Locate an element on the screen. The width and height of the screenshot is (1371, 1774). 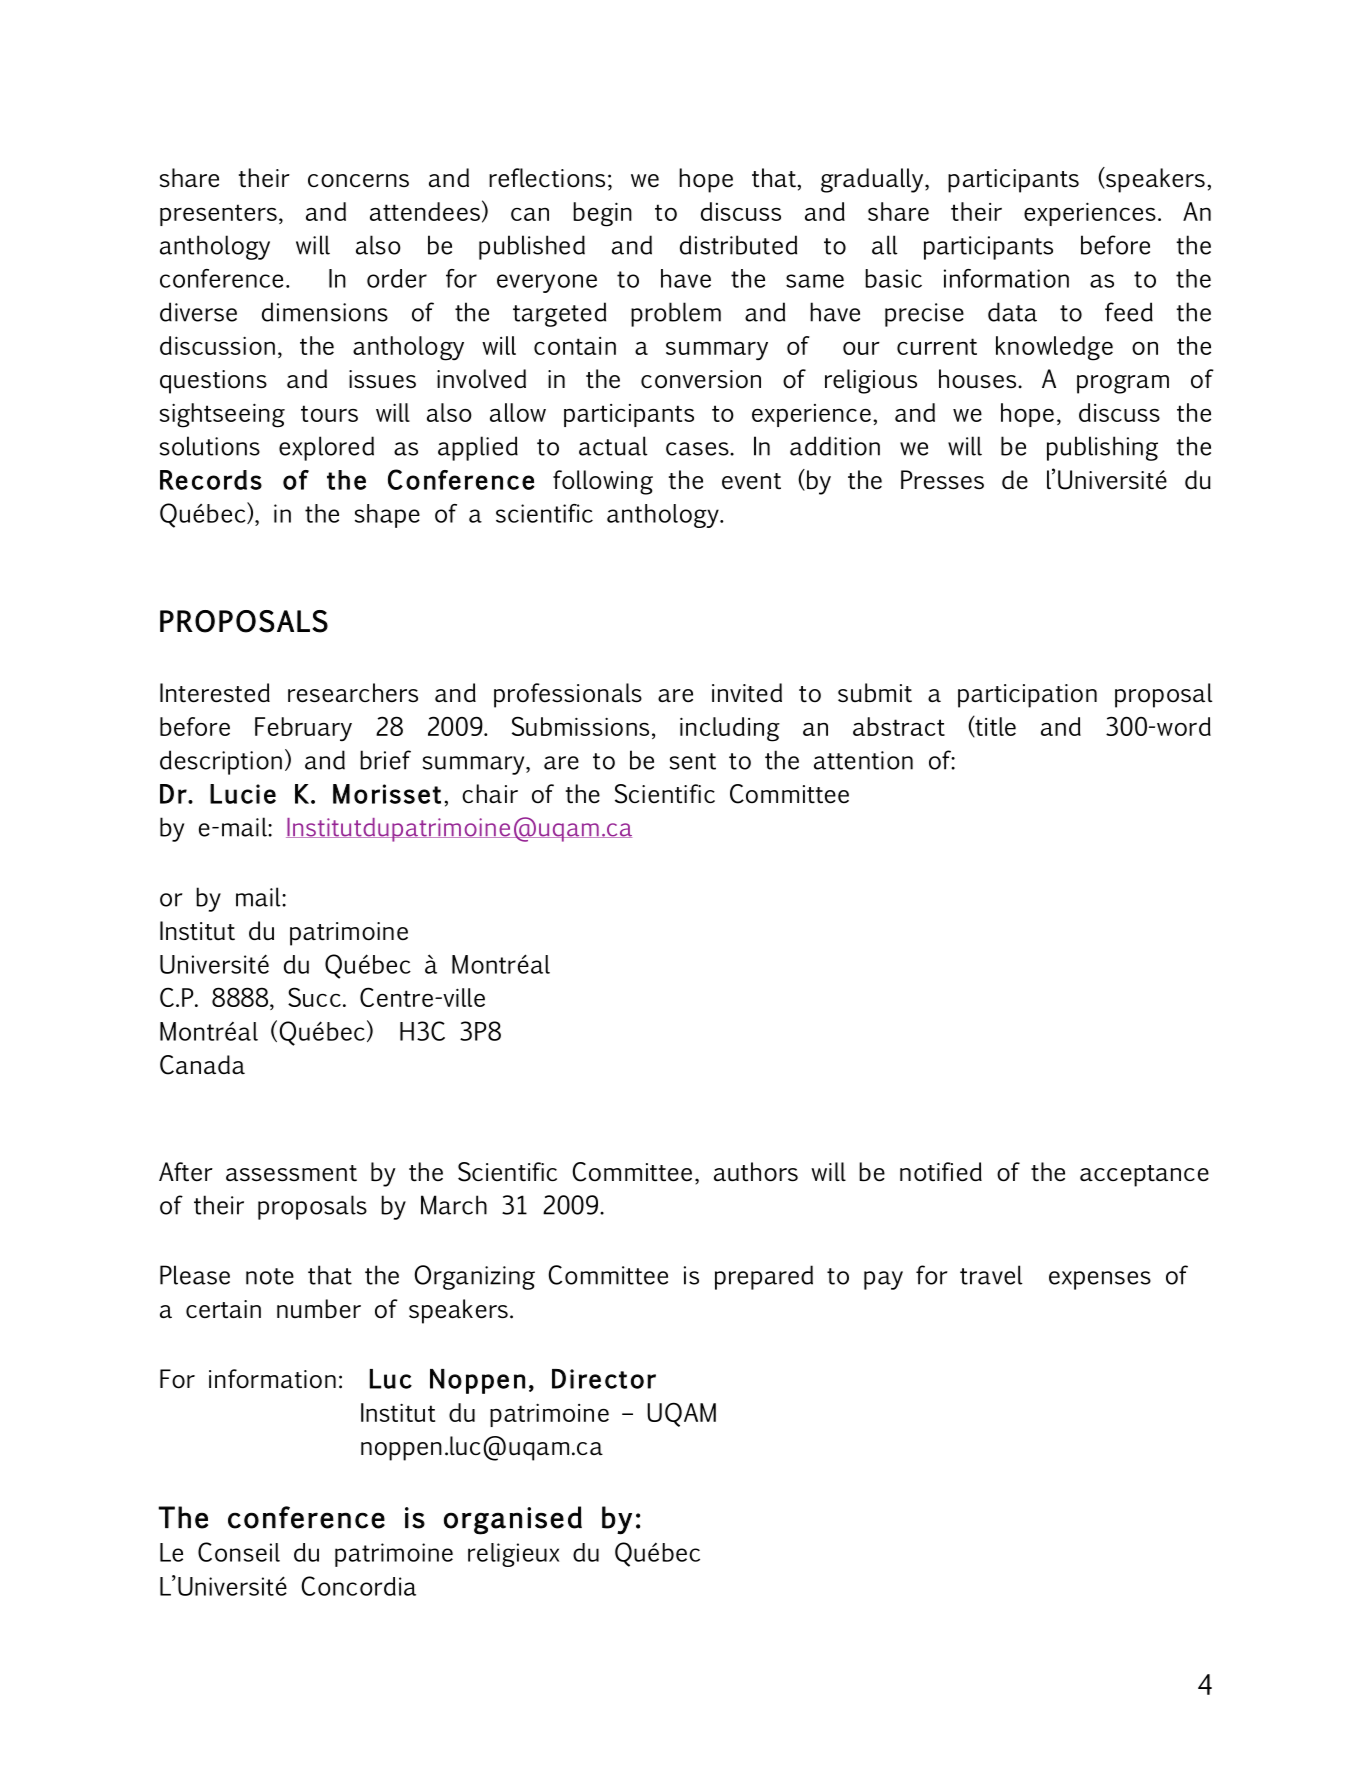
expenses is located at coordinates (1100, 1280).
